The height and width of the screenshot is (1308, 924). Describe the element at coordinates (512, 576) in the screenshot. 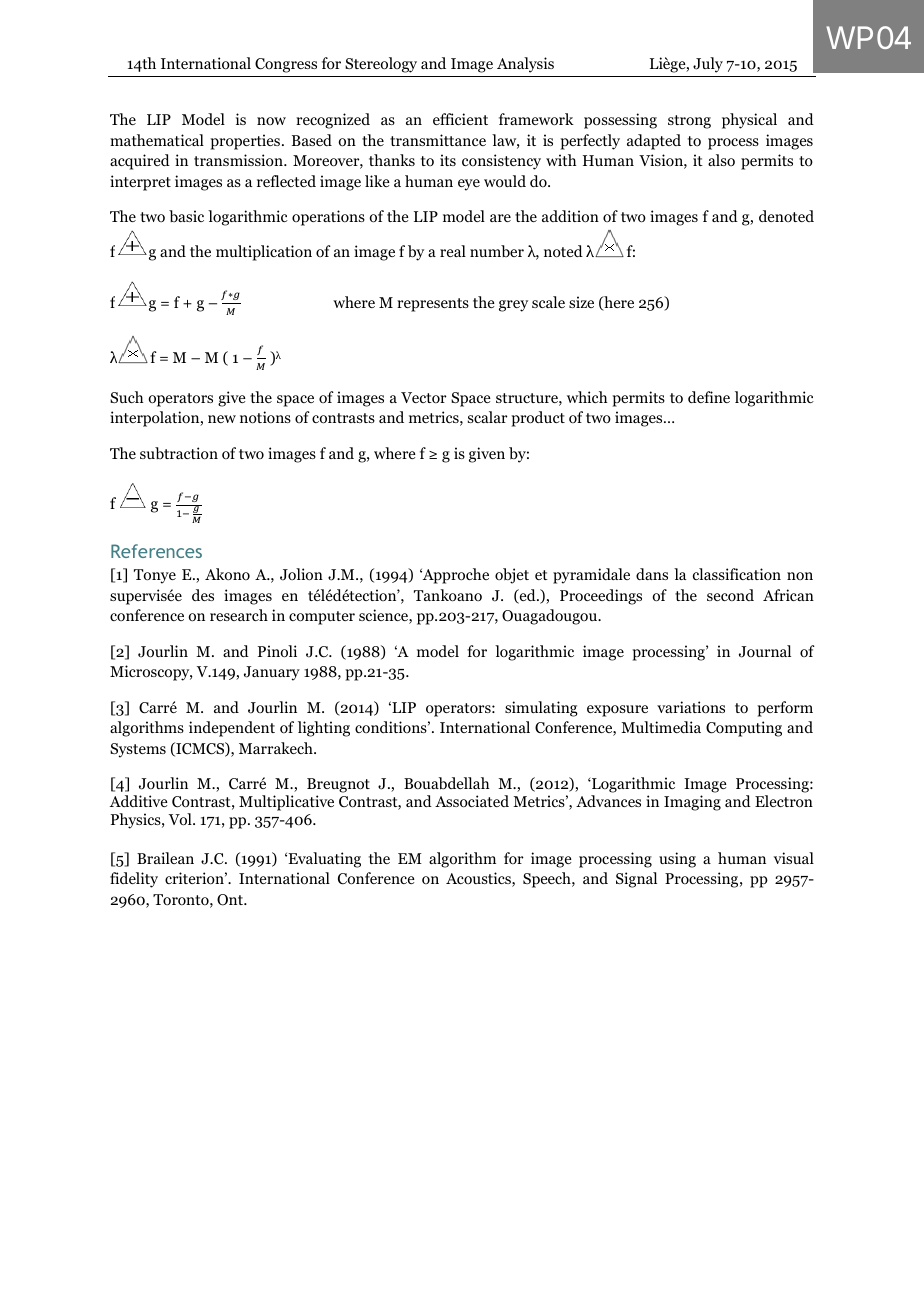

I see `objet` at that location.
